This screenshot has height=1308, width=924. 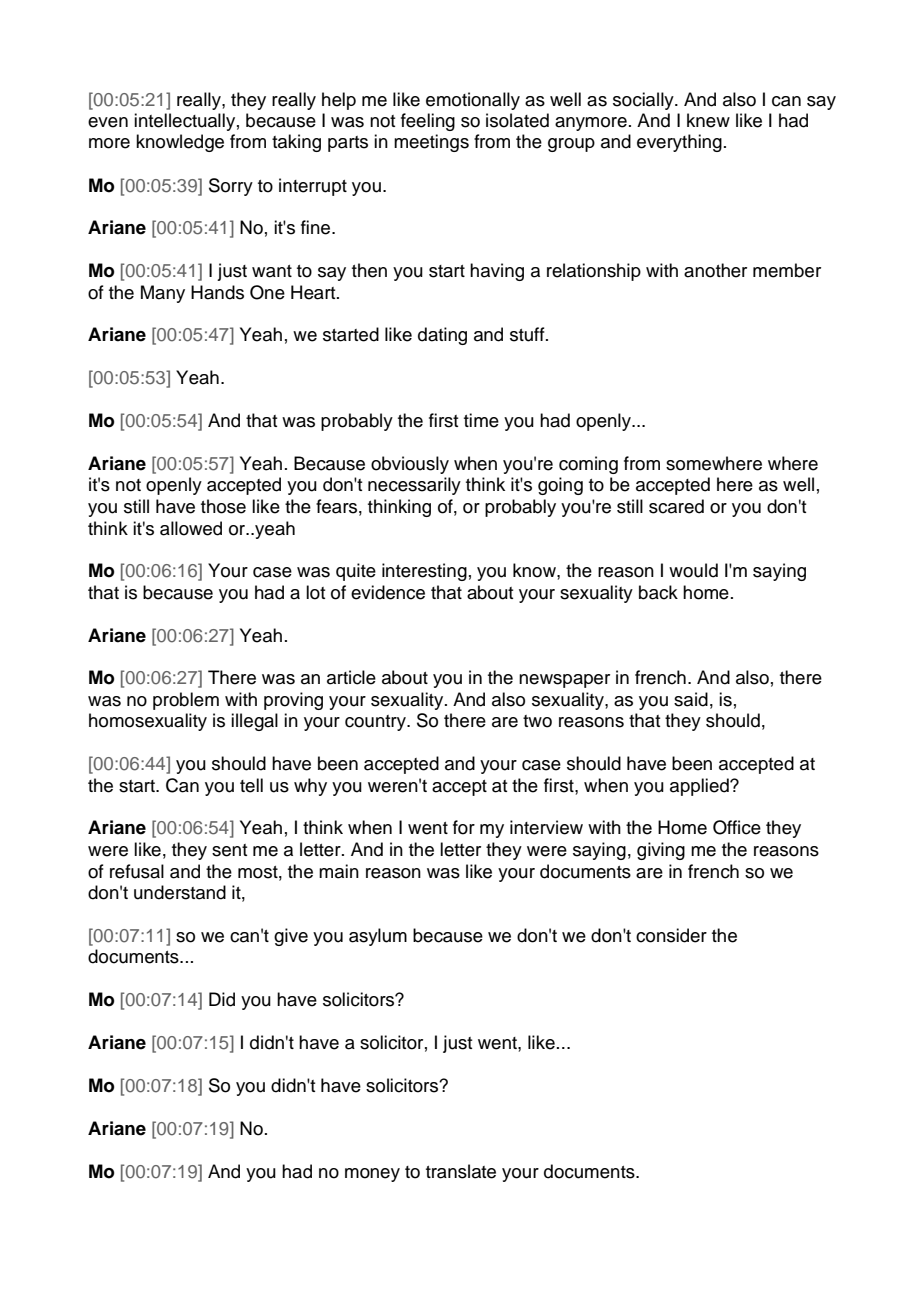 I want to click on meetings, so click(x=431, y=143).
